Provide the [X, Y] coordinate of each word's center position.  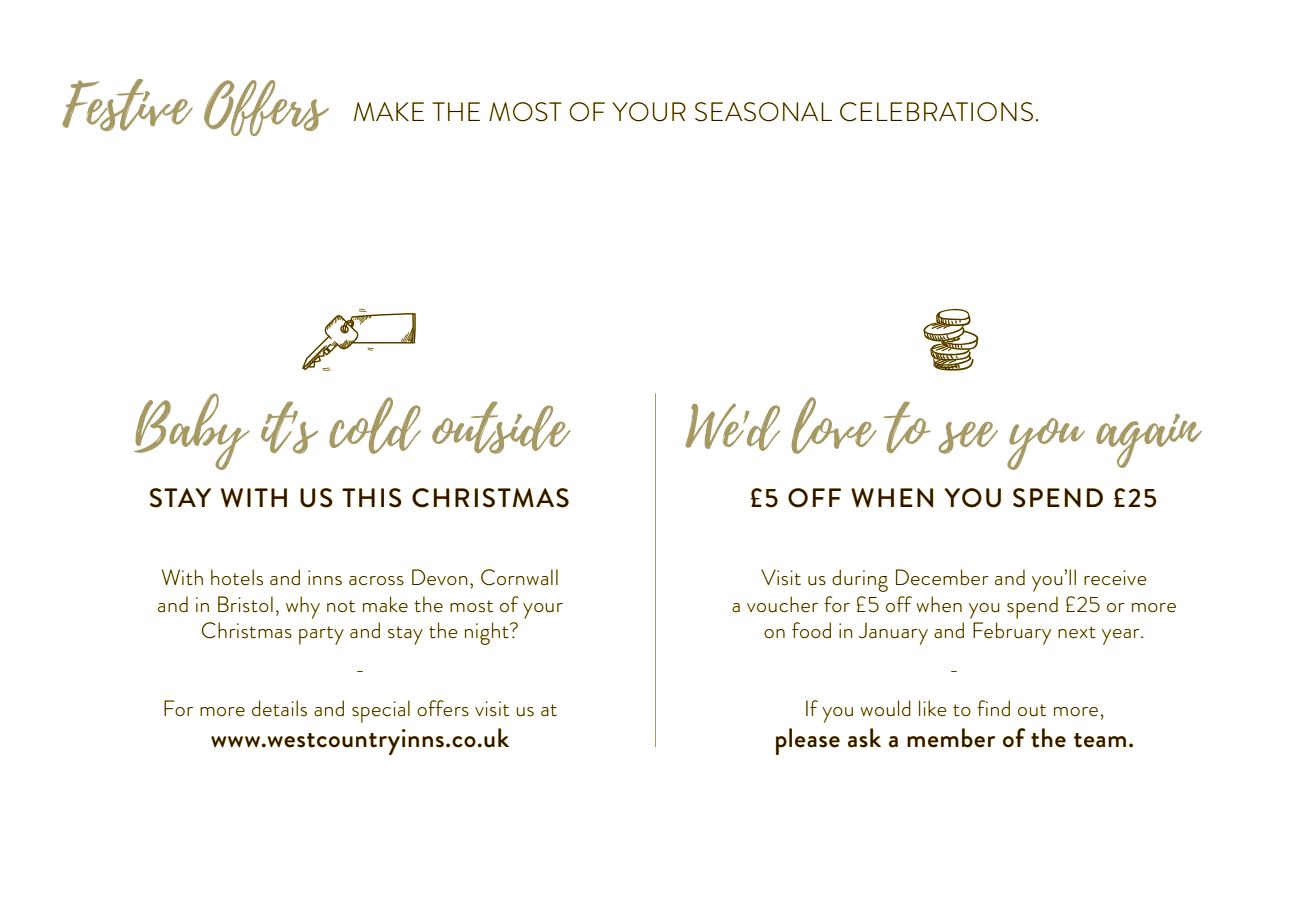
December [942, 577]
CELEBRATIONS [936, 112]
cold [375, 425]
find [993, 708]
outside [501, 427]
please [808, 741]
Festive [127, 105]
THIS [372, 498]
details [279, 708]
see [968, 438]
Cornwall [519, 577]
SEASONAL [763, 112]
